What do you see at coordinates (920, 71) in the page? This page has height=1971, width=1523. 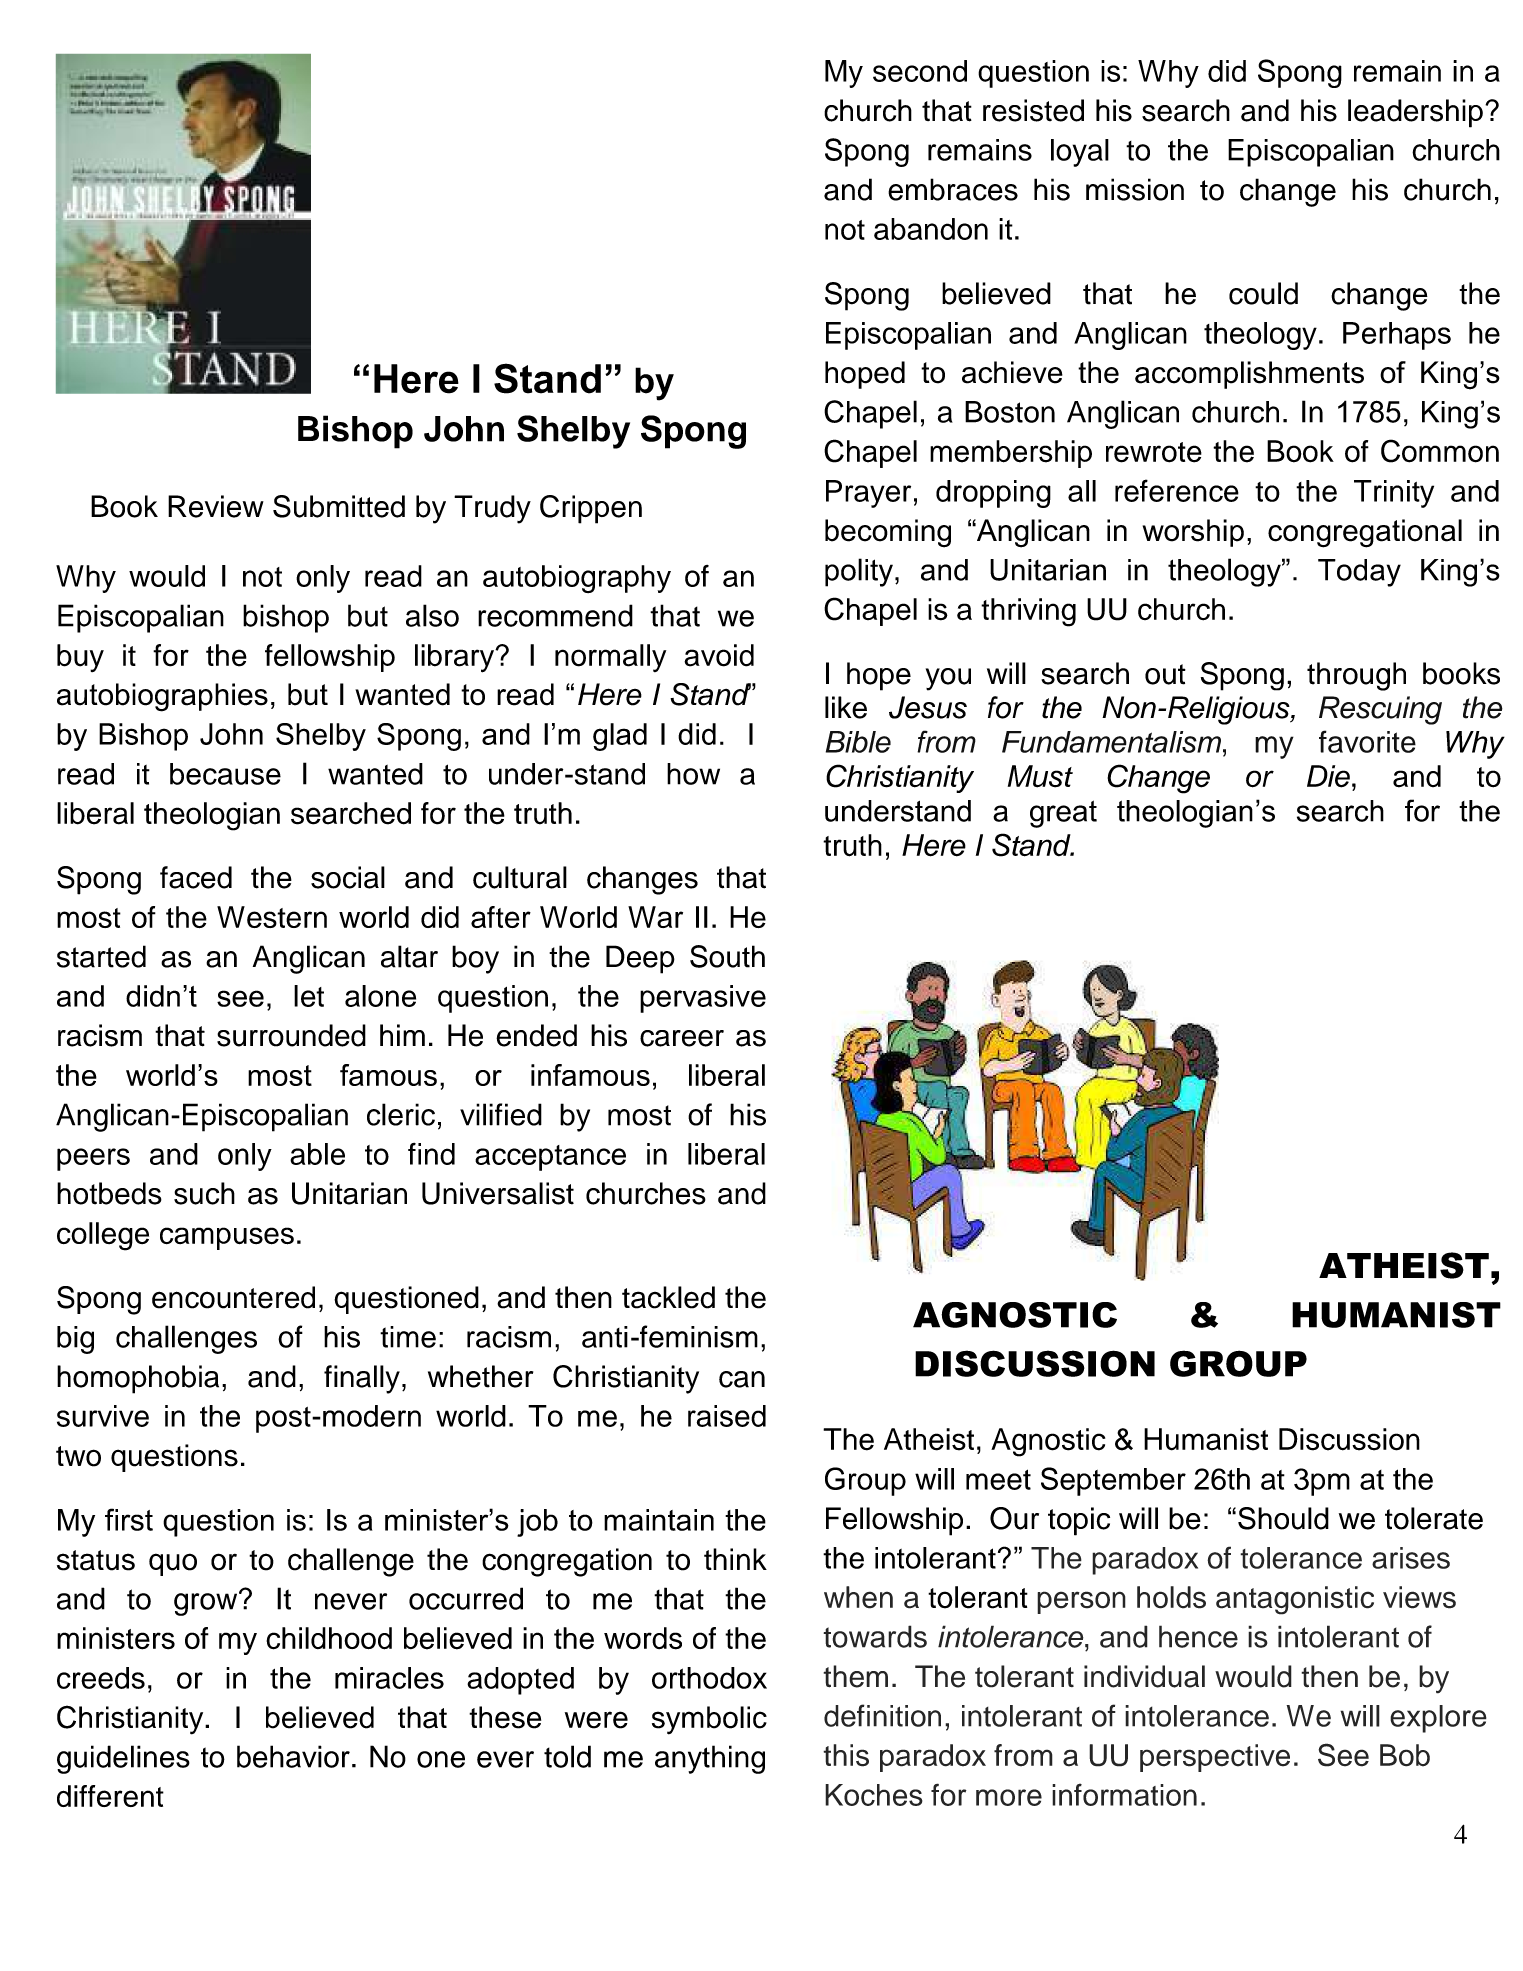 I see `second` at bounding box center [920, 71].
